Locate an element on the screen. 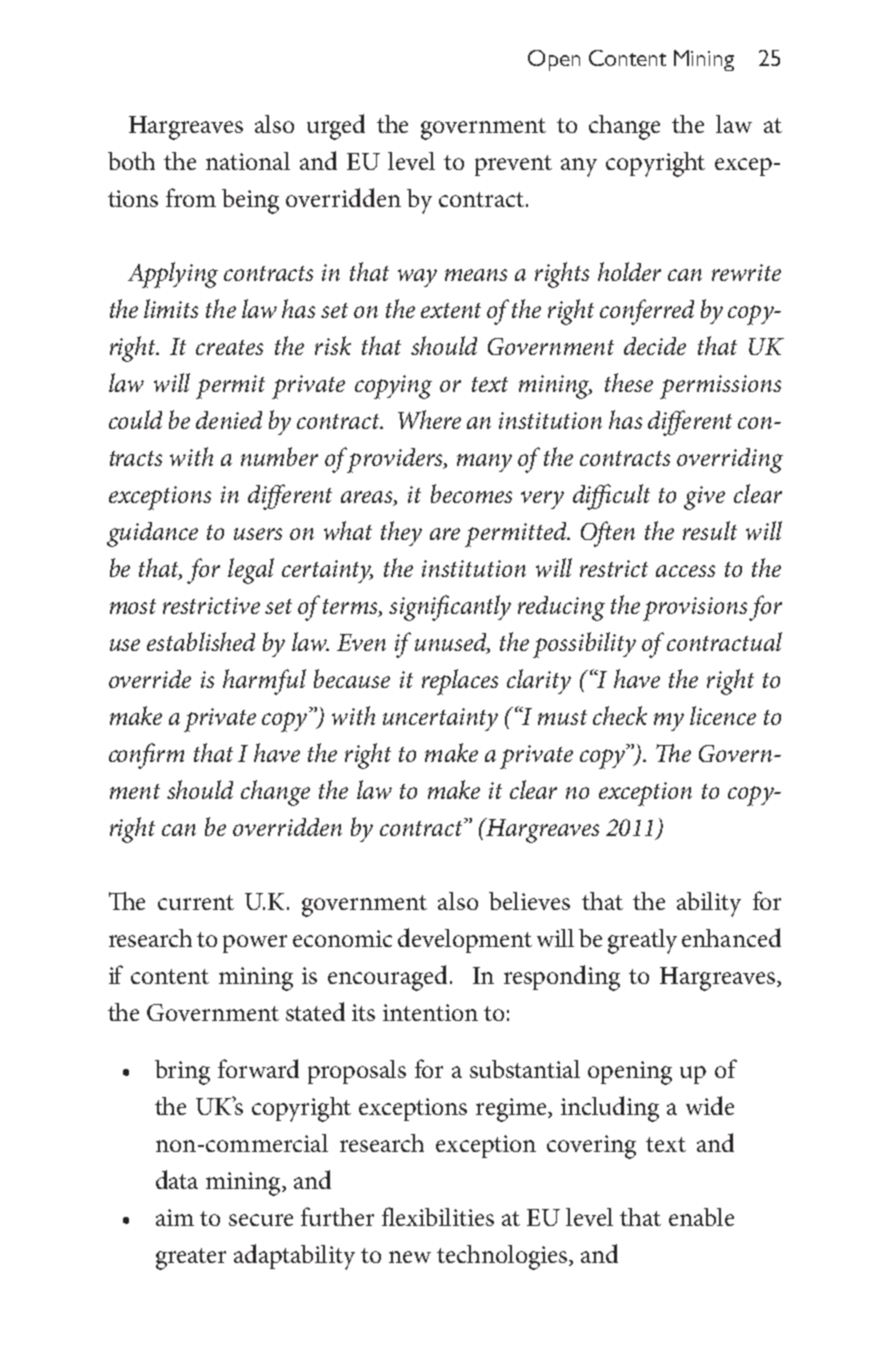 The height and width of the screenshot is (1366, 896). aim is located at coordinates (175, 1217).
